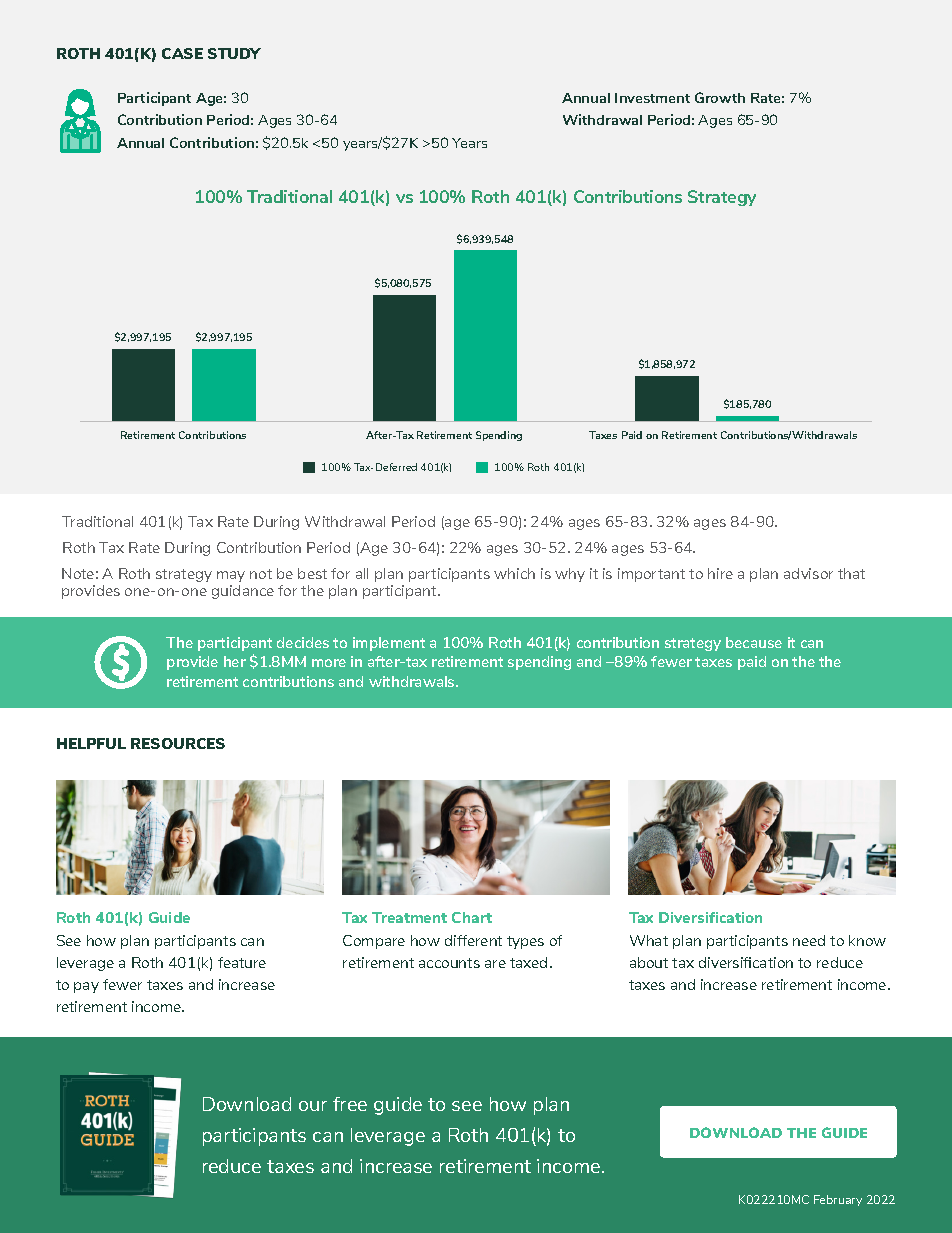 This image has width=952, height=1233. I want to click on need, so click(809, 940).
